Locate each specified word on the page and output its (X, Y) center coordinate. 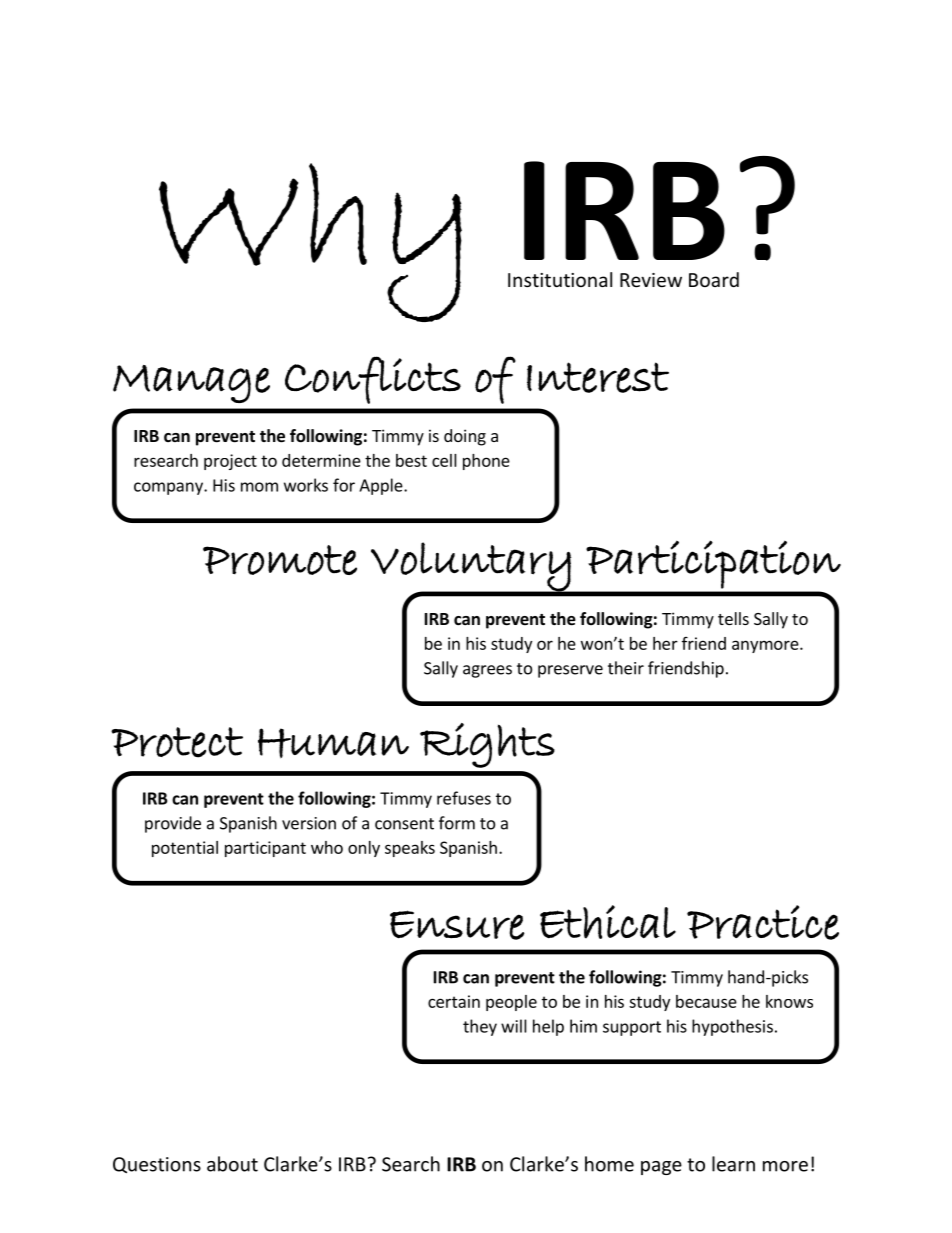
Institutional (560, 279)
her (665, 643)
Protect (177, 742)
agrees (487, 671)
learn (733, 1164)
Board (714, 279)
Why (310, 242)
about (232, 1164)
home (609, 1164)
